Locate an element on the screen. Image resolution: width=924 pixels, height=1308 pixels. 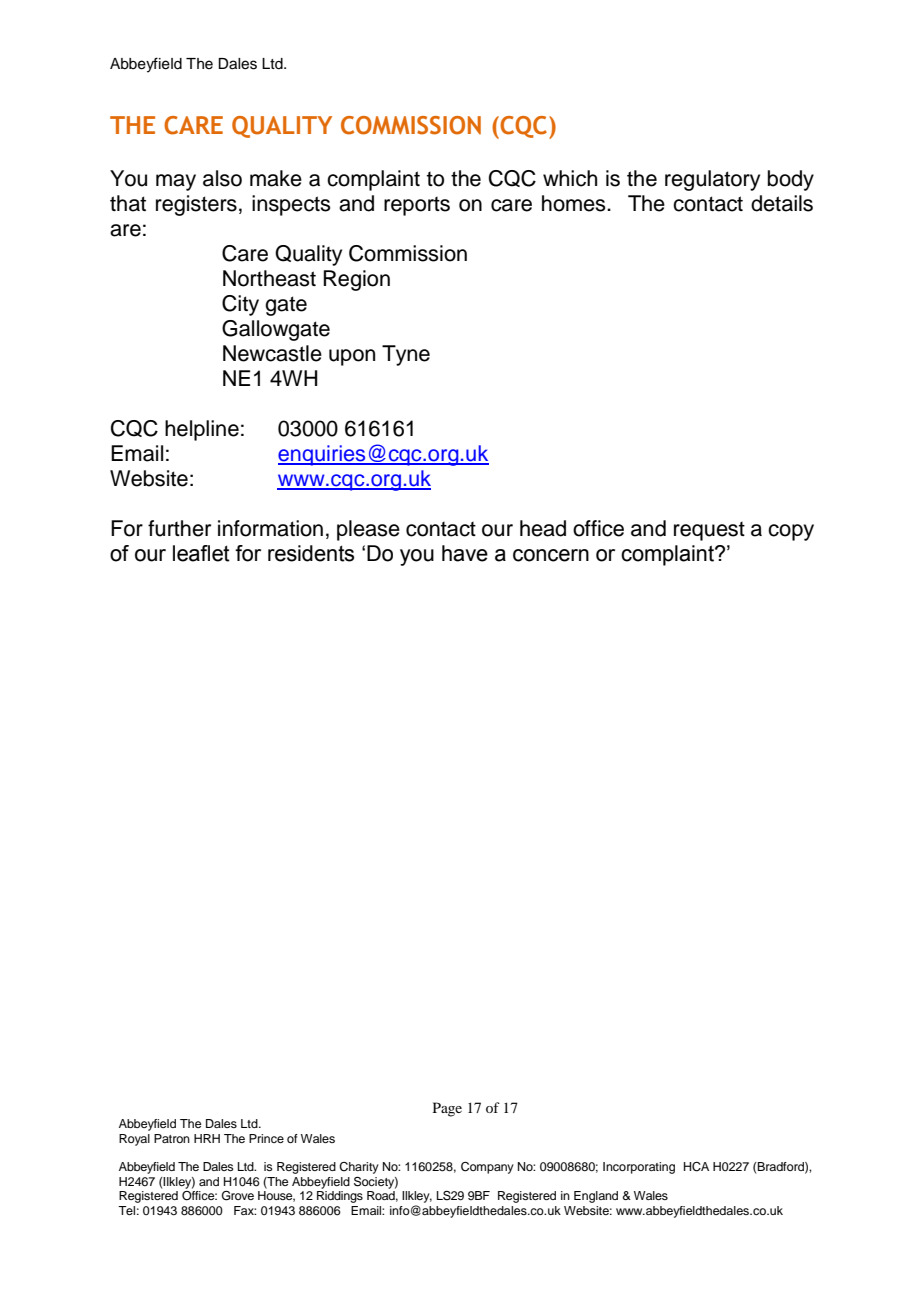
helpline is located at coordinates (202, 430).
